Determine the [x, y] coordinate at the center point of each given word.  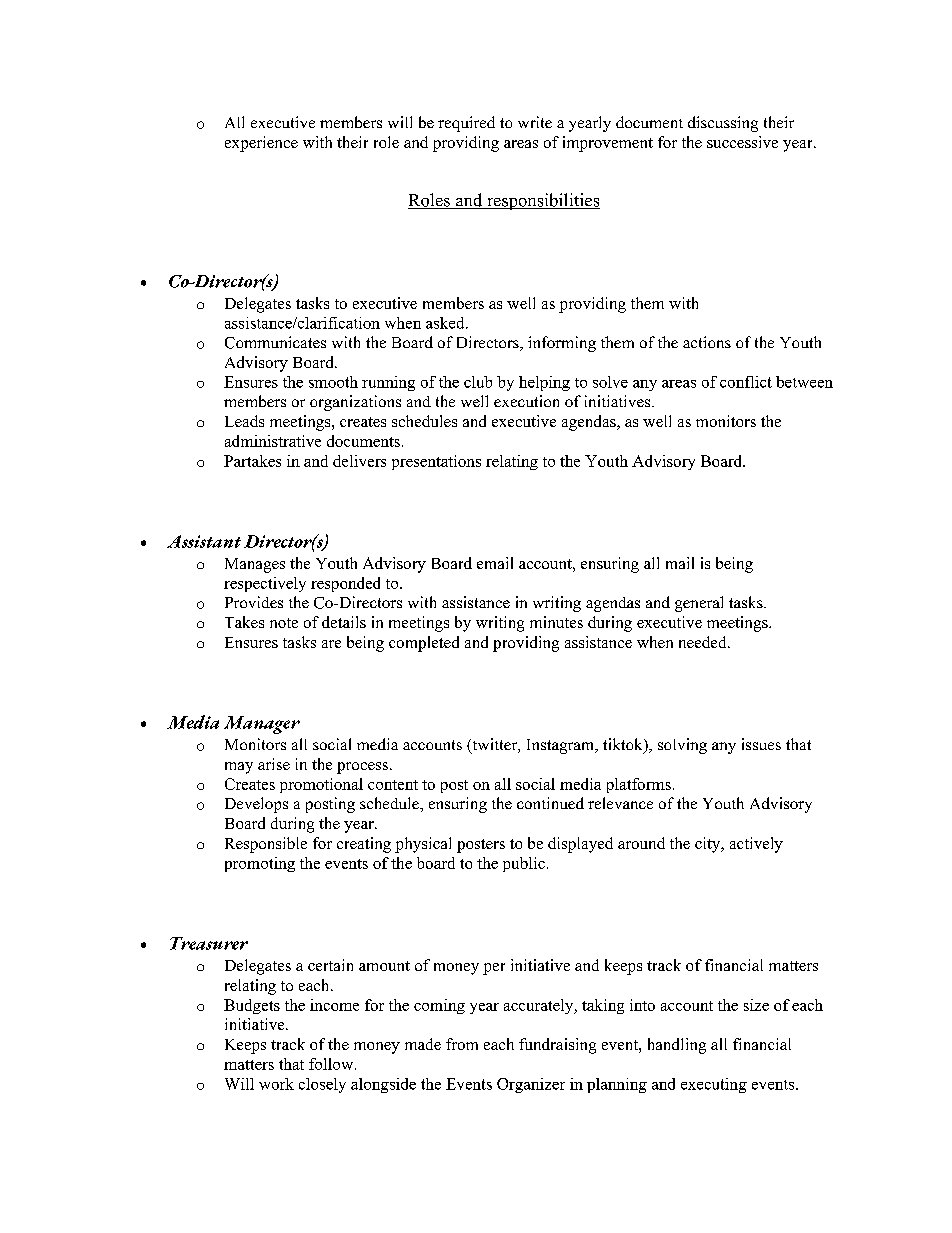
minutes [556, 622]
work [276, 1084]
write [535, 122]
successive [742, 142]
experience [261, 144]
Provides [254, 602]
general [699, 604]
